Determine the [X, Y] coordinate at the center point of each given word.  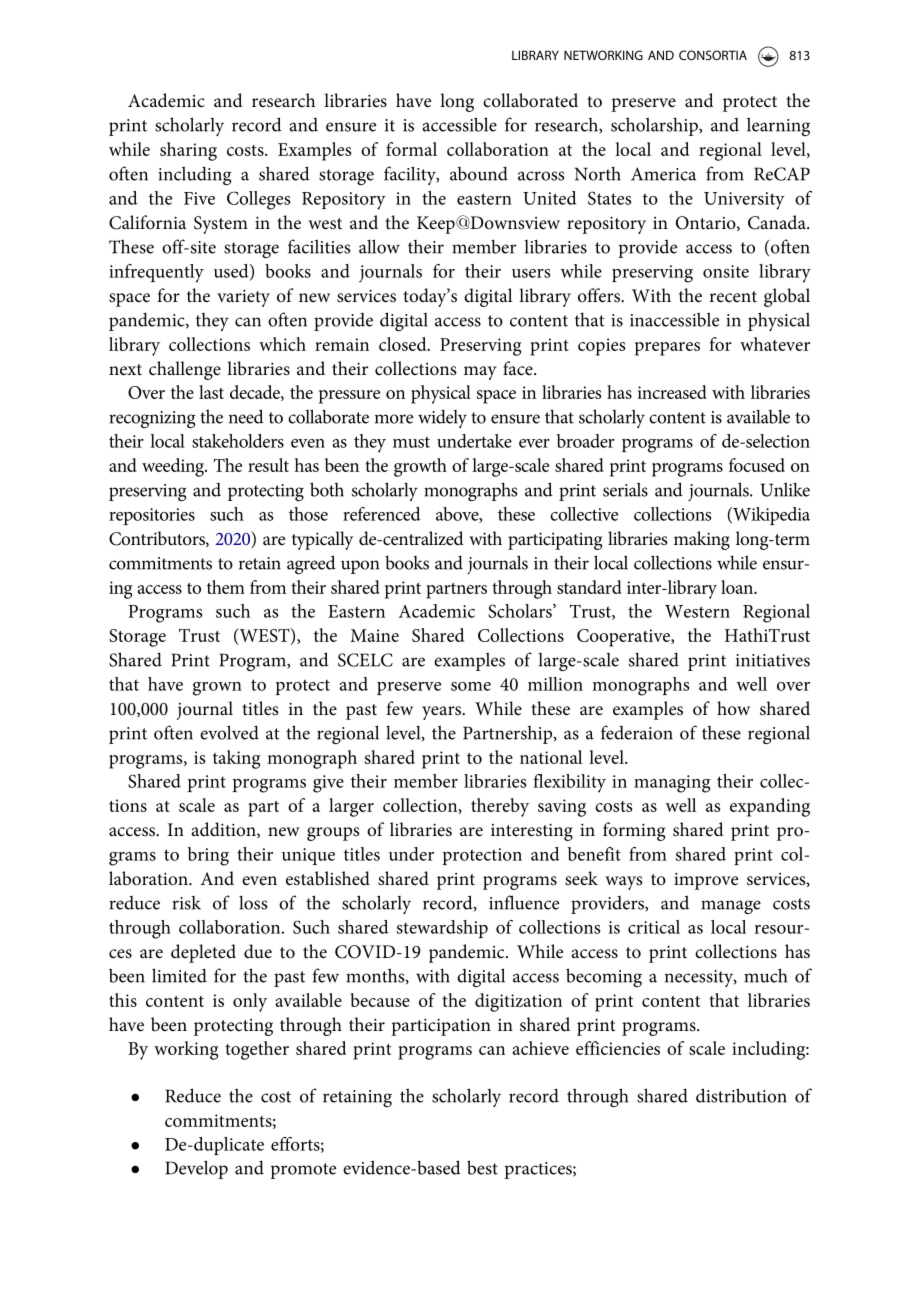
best [482, 1167]
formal [411, 149]
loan [738, 587]
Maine [374, 635]
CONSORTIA [713, 55]
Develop [196, 1169]
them [226, 587]
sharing [188, 151]
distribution [741, 1095]
